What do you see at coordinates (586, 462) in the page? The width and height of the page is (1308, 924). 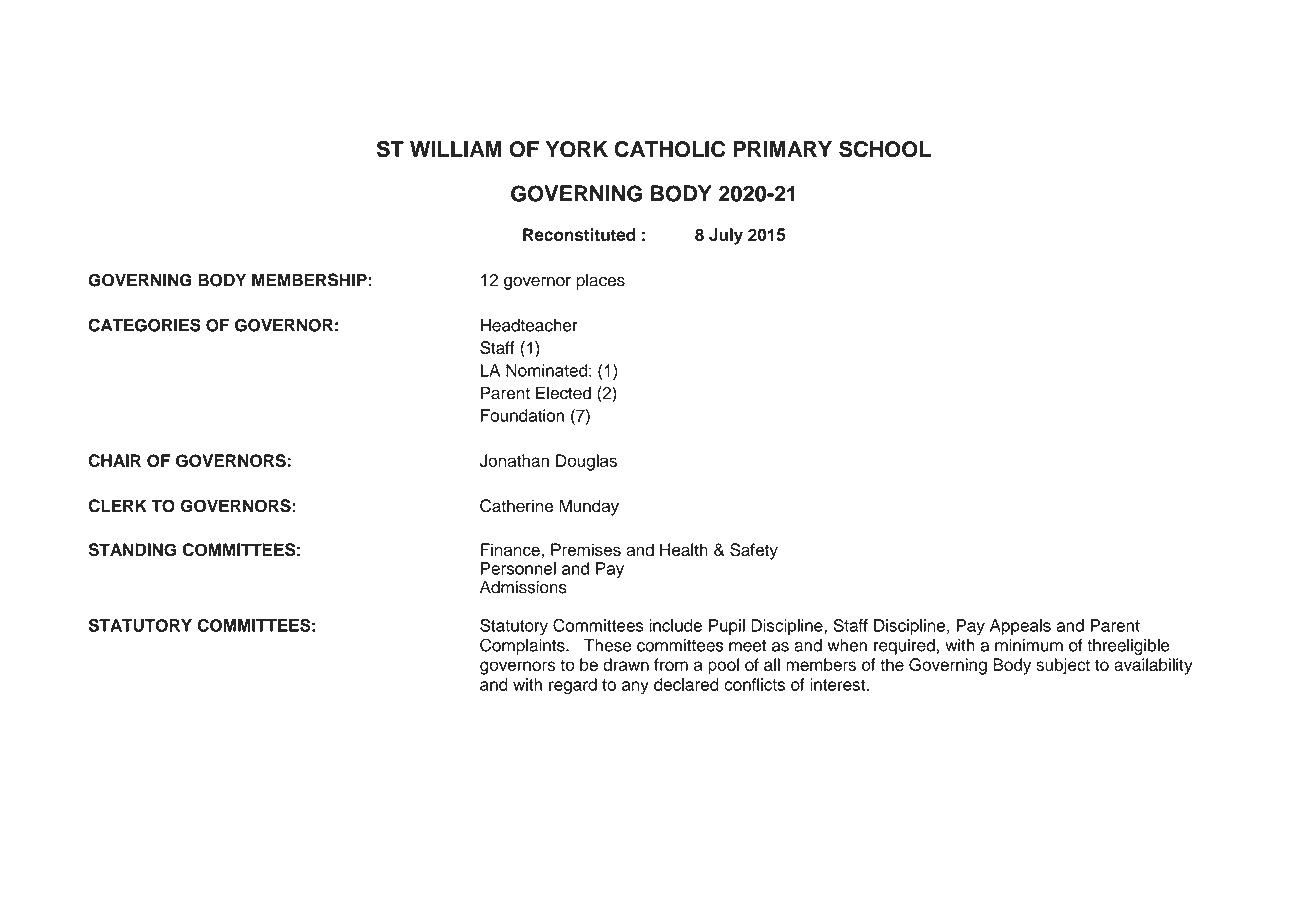 I see `Douglas` at bounding box center [586, 462].
